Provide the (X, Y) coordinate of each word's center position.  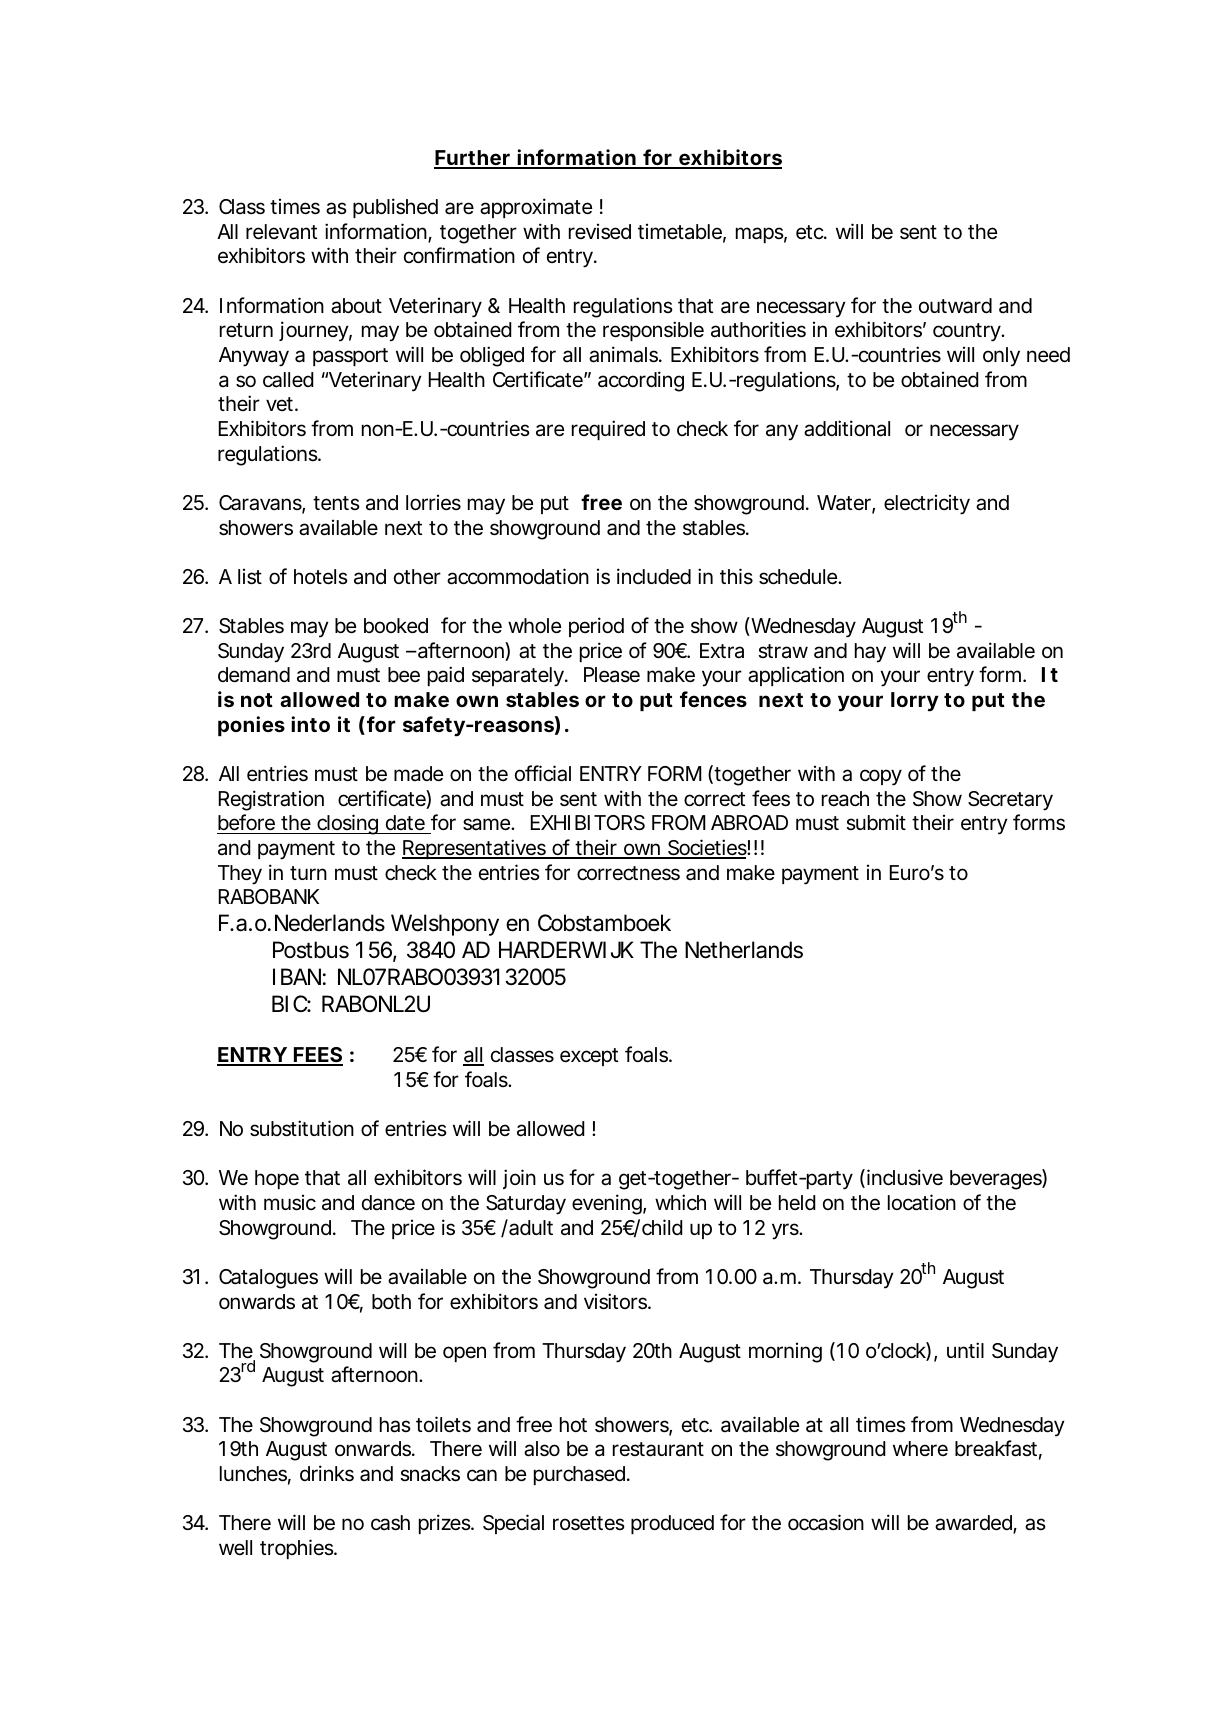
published (395, 208)
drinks (327, 1473)
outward (955, 306)
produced (672, 1524)
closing (348, 824)
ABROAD (749, 822)
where (920, 1448)
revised (600, 231)
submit (876, 822)
